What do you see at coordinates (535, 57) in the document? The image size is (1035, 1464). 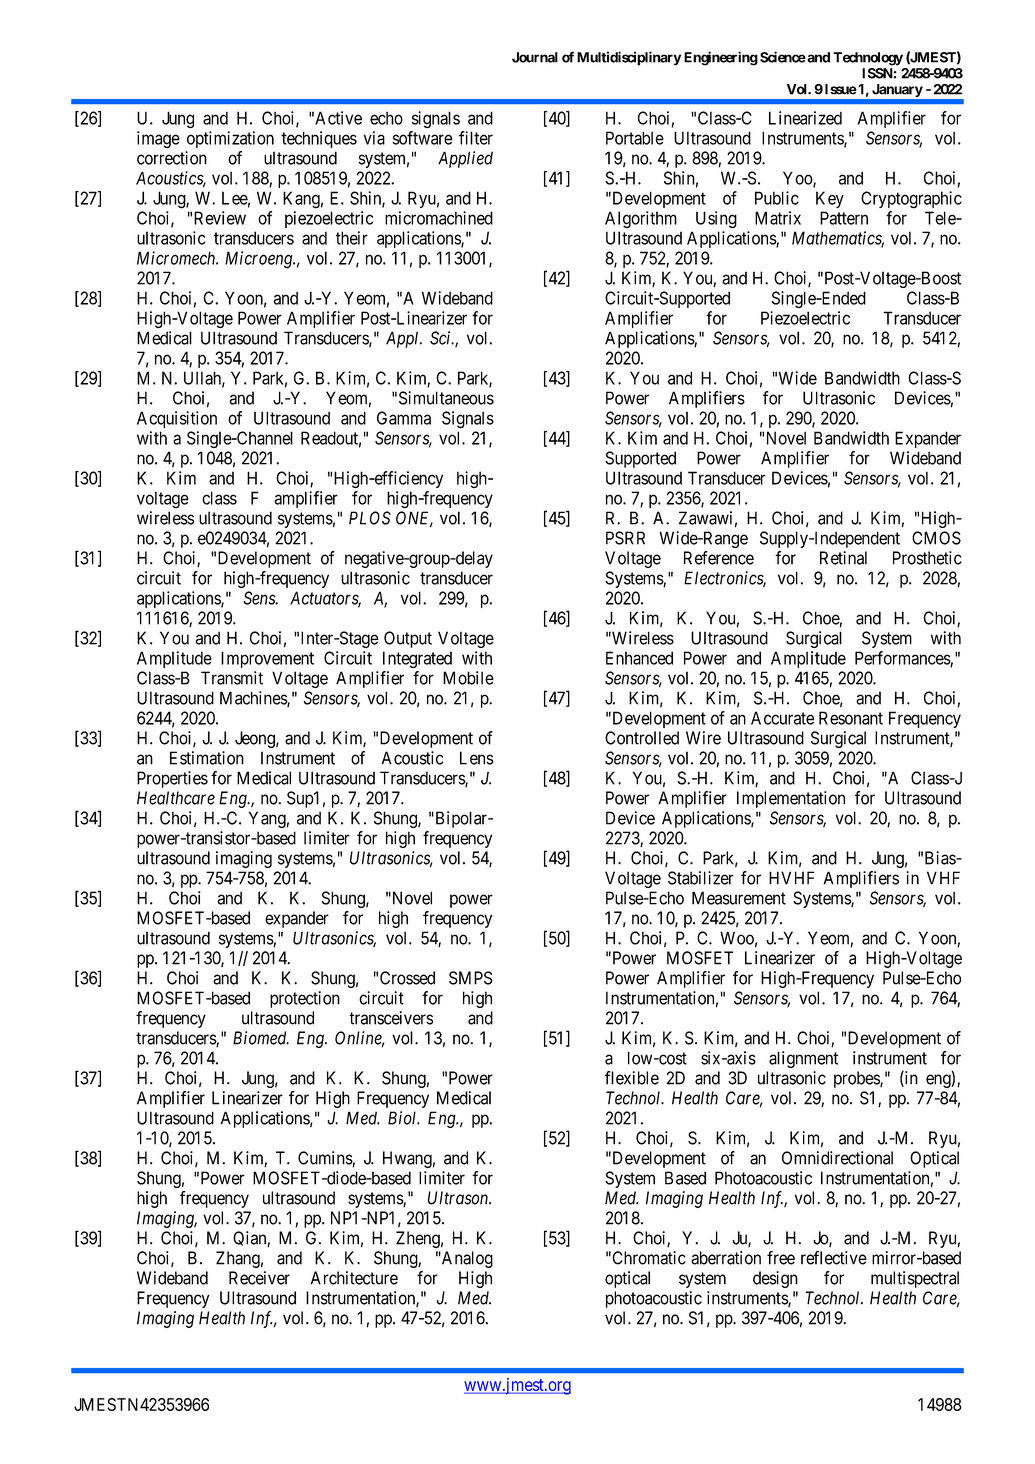 I see `Journal` at bounding box center [535, 57].
